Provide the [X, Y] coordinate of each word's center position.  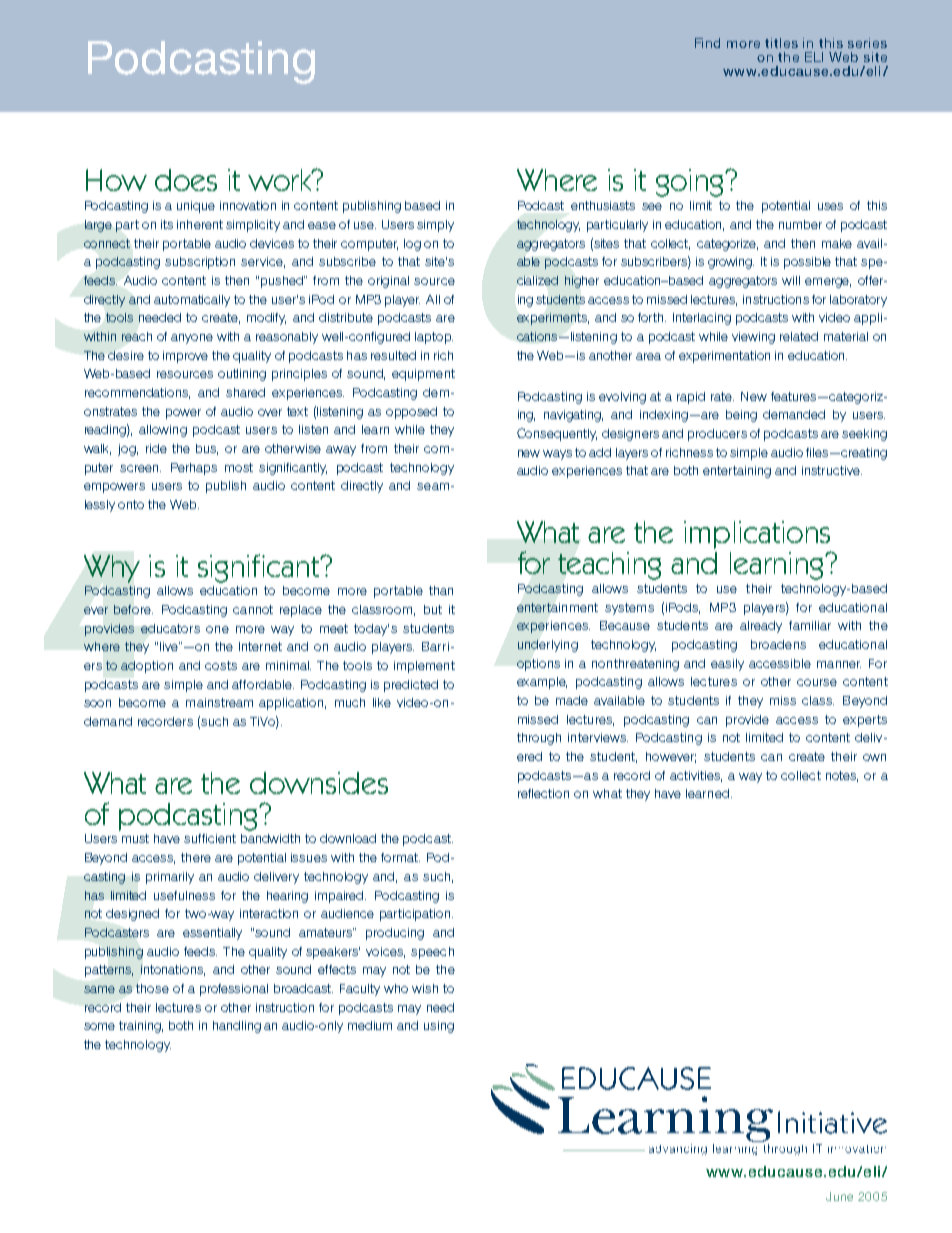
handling [237, 1027]
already [761, 627]
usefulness [184, 895]
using [439, 1027]
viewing [753, 338]
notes [842, 776]
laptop [434, 338]
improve [185, 357]
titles [781, 43]
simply [435, 226]
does [186, 180]
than [441, 590]
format [400, 857]
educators [170, 628]
